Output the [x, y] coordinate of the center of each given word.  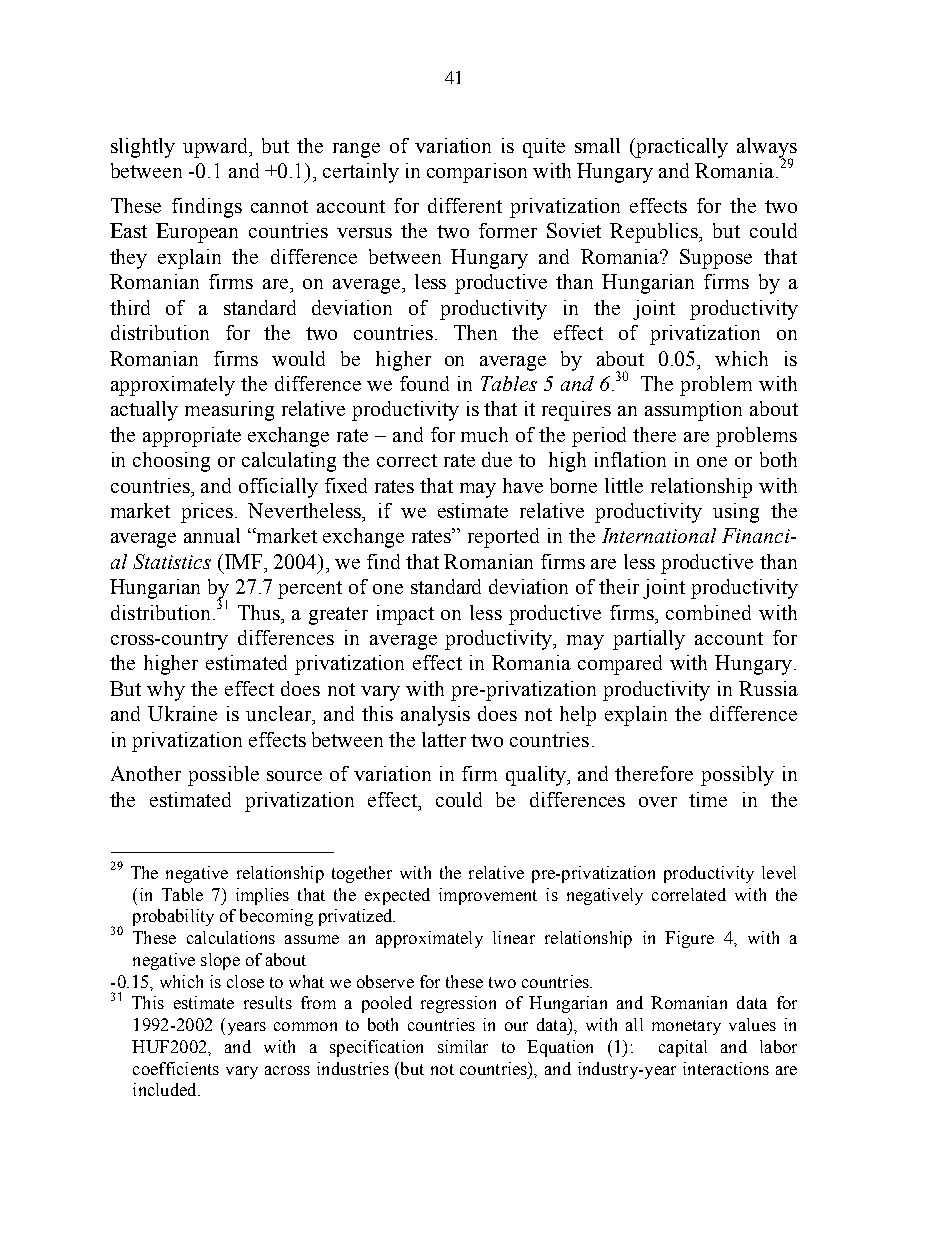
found [424, 383]
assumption [693, 411]
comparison [477, 173]
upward [217, 148]
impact [405, 615]
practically [681, 148]
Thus [260, 612]
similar [463, 1046]
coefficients [176, 1068]
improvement [488, 896]
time [708, 799]
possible [223, 776]
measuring [229, 411]
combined [708, 612]
